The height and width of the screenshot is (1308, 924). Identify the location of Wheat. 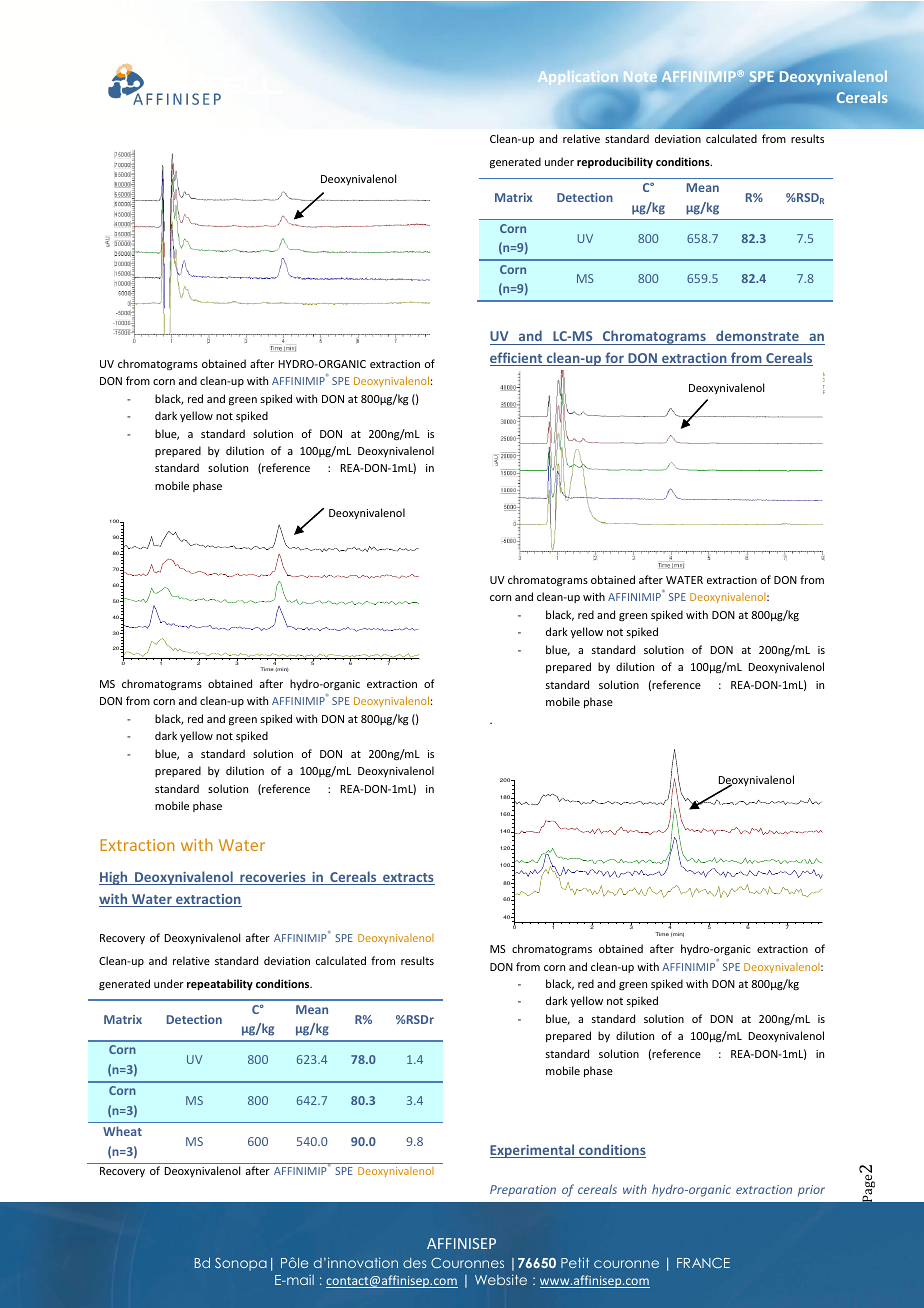
(122, 1131).
